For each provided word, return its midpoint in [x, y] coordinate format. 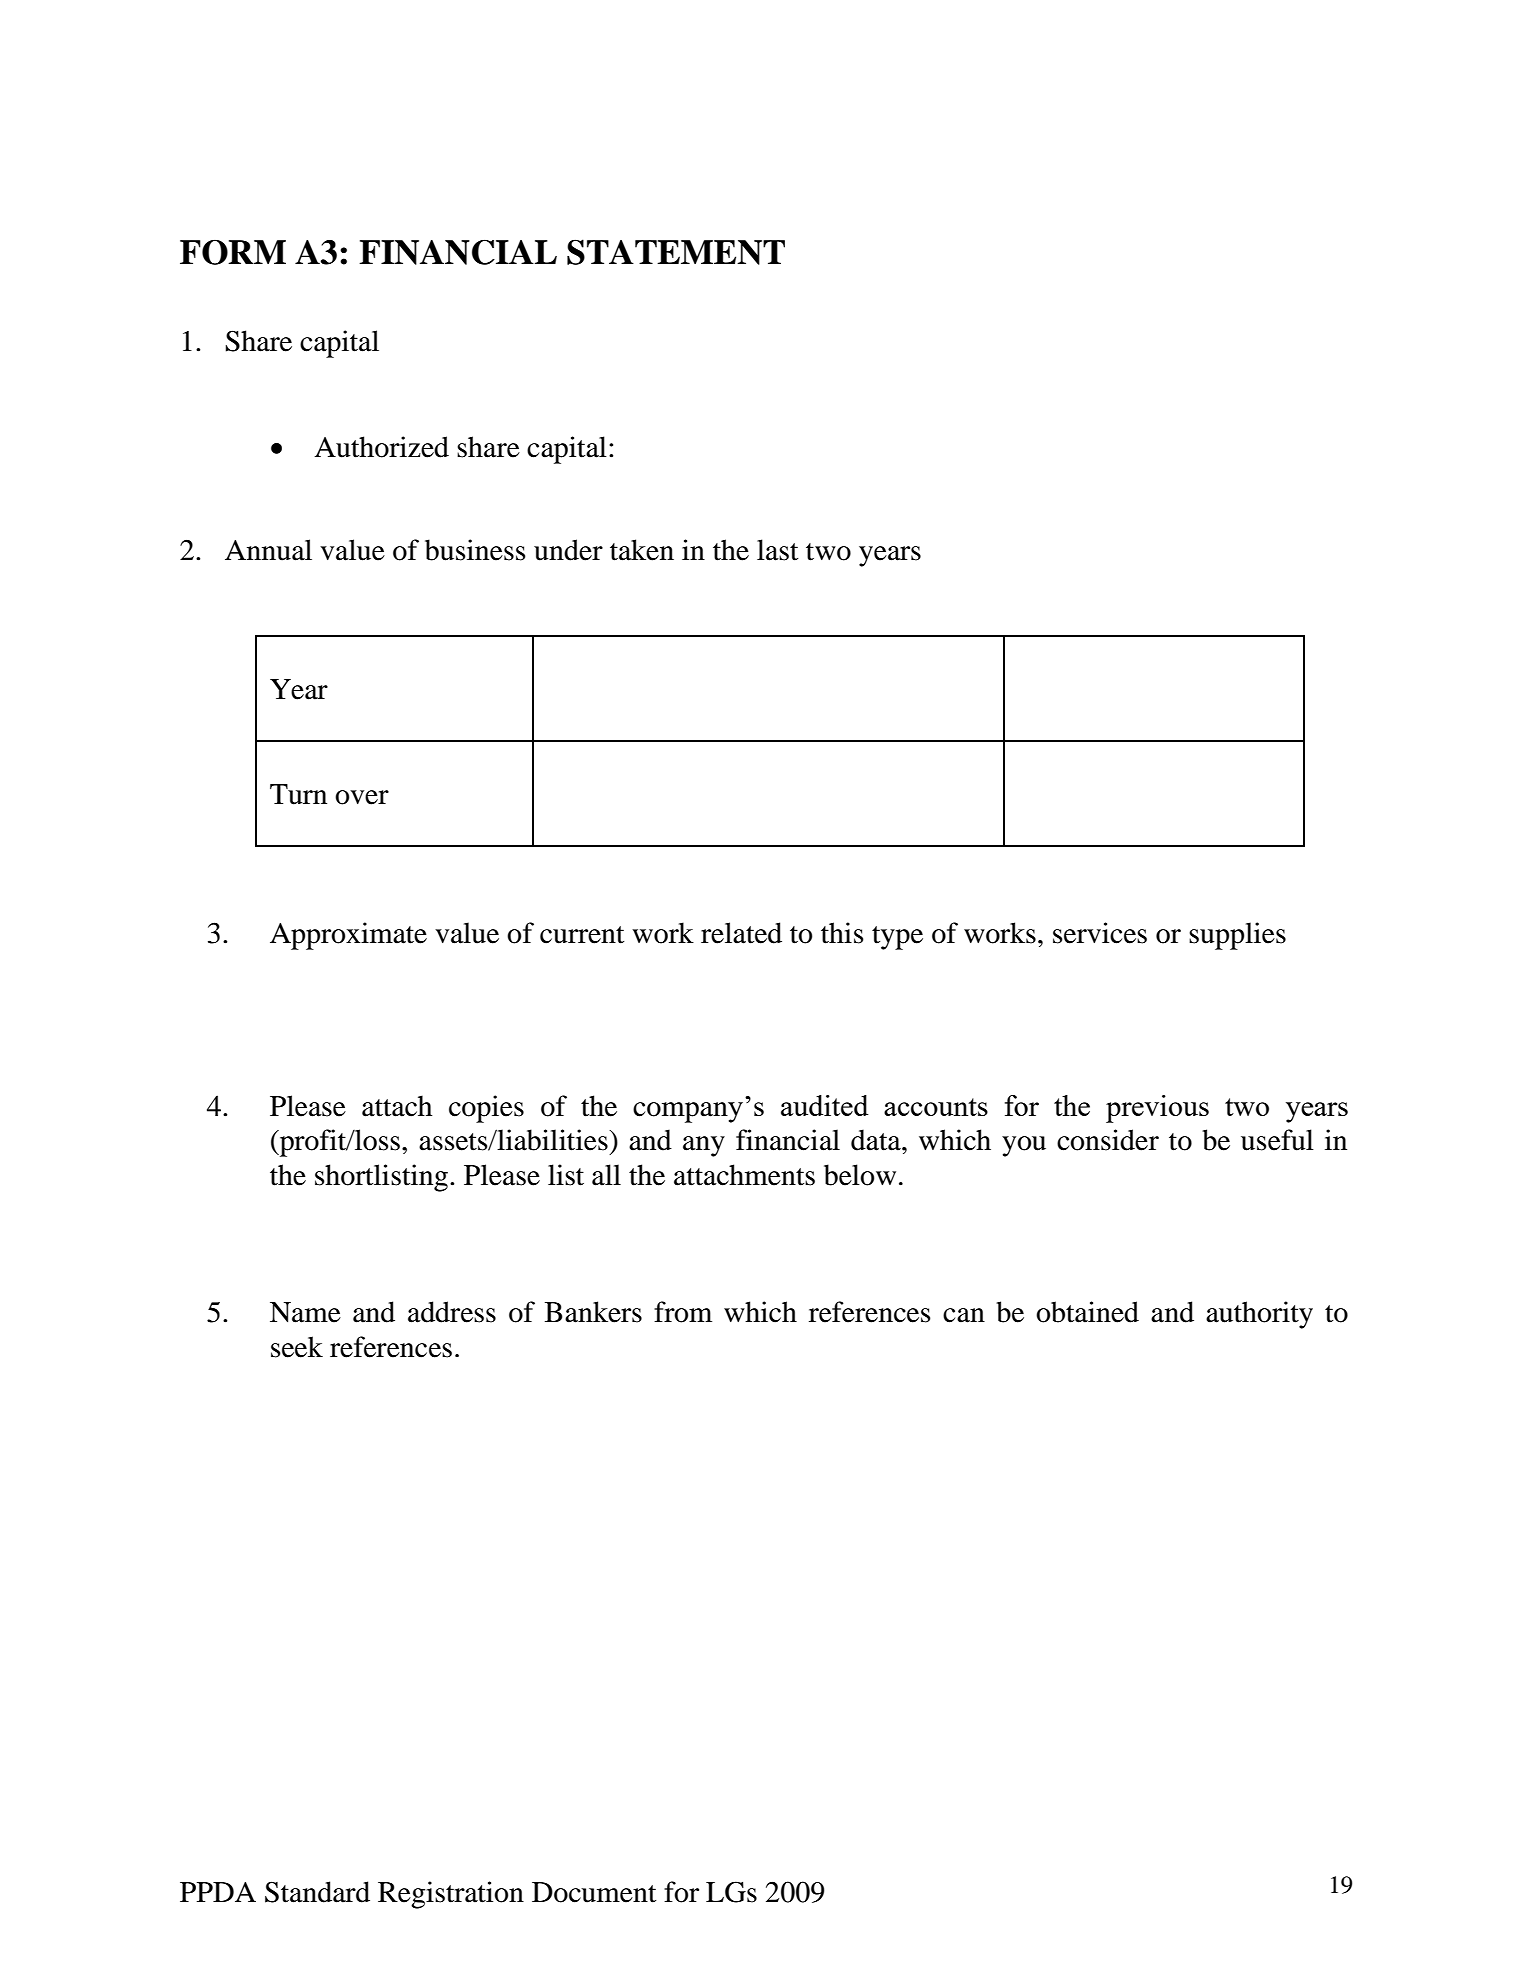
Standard [317, 1892]
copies [486, 1109]
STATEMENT [676, 252]
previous [1157, 1109]
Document [594, 1892]
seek [297, 1347]
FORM [233, 252]
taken [642, 550]
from [683, 1312]
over [362, 797]
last [777, 550]
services [1100, 933]
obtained [1087, 1312]
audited [825, 1105]
